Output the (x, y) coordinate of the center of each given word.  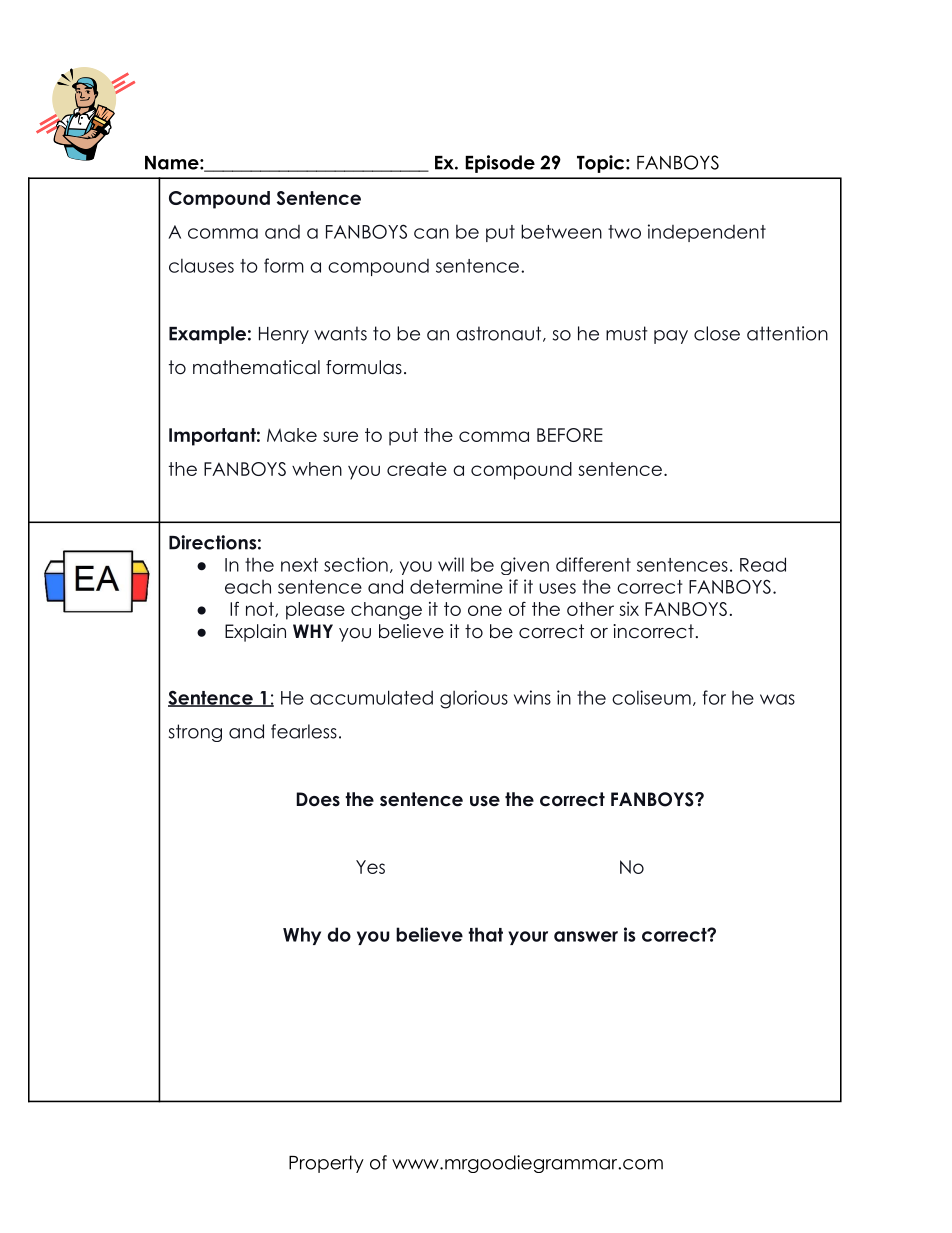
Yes (370, 867)
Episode (500, 164)
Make (292, 435)
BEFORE (570, 435)
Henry (284, 335)
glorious (474, 699)
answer (586, 936)
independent (707, 233)
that (485, 934)
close (717, 333)
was (777, 699)
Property (326, 1164)
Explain (255, 633)
